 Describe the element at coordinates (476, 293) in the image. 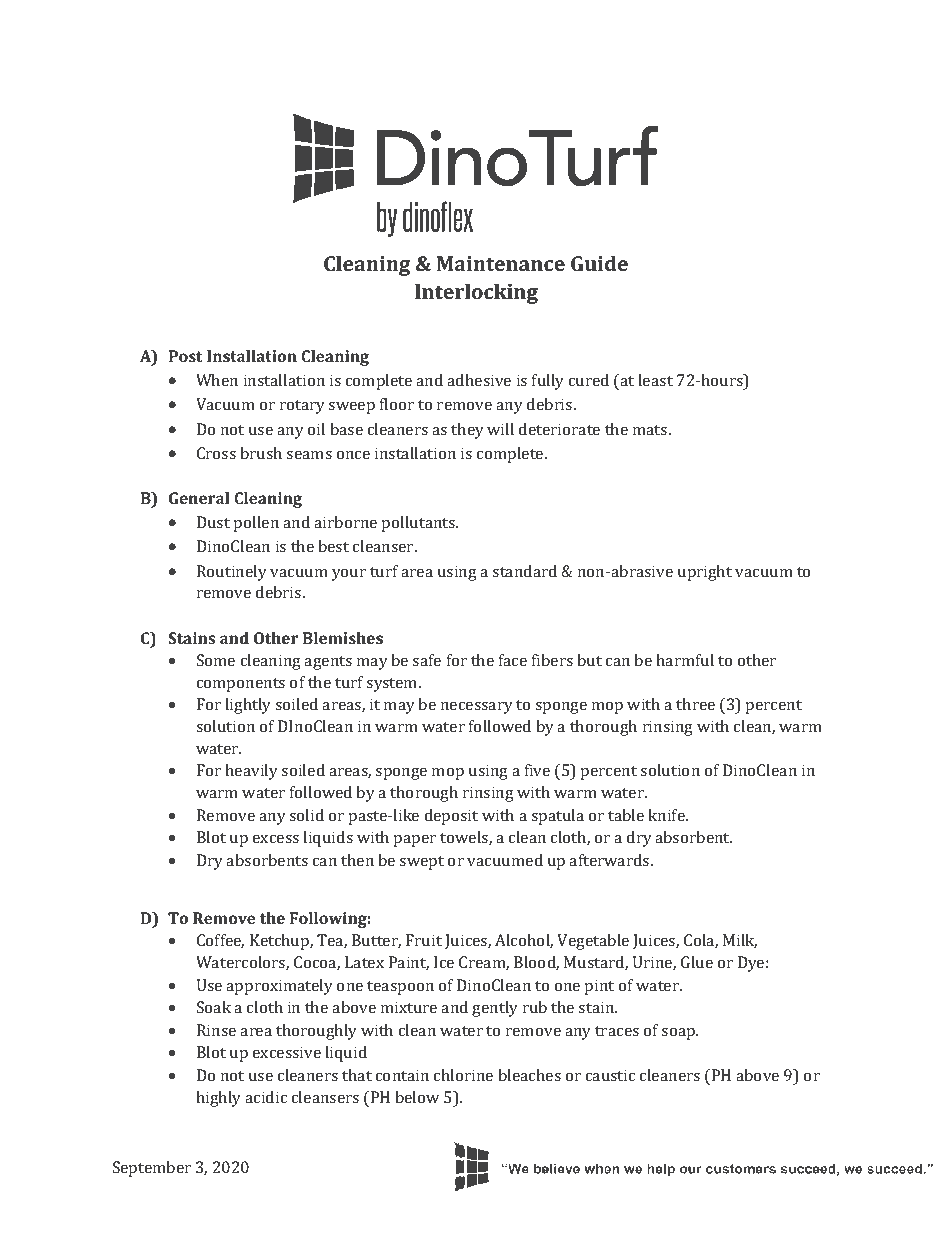

I see `Interlocking` at that location.
